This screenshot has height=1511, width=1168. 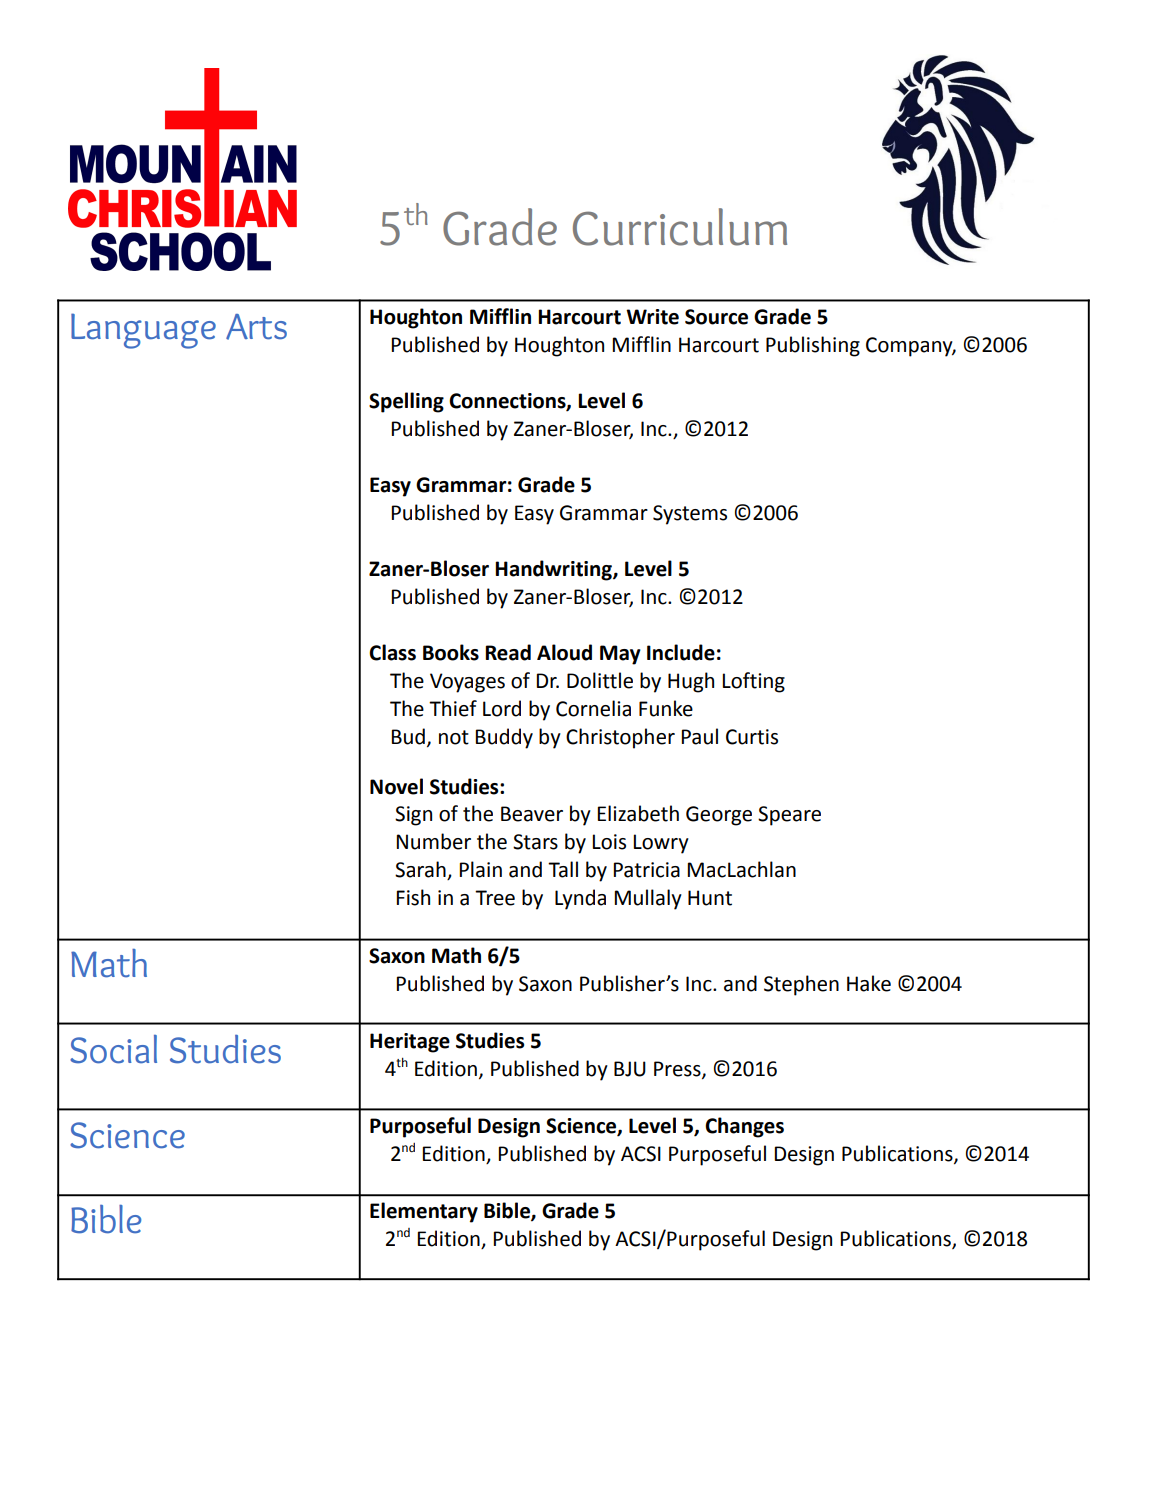 What do you see at coordinates (710, 898) in the screenshot?
I see `Hunt` at bounding box center [710, 898].
